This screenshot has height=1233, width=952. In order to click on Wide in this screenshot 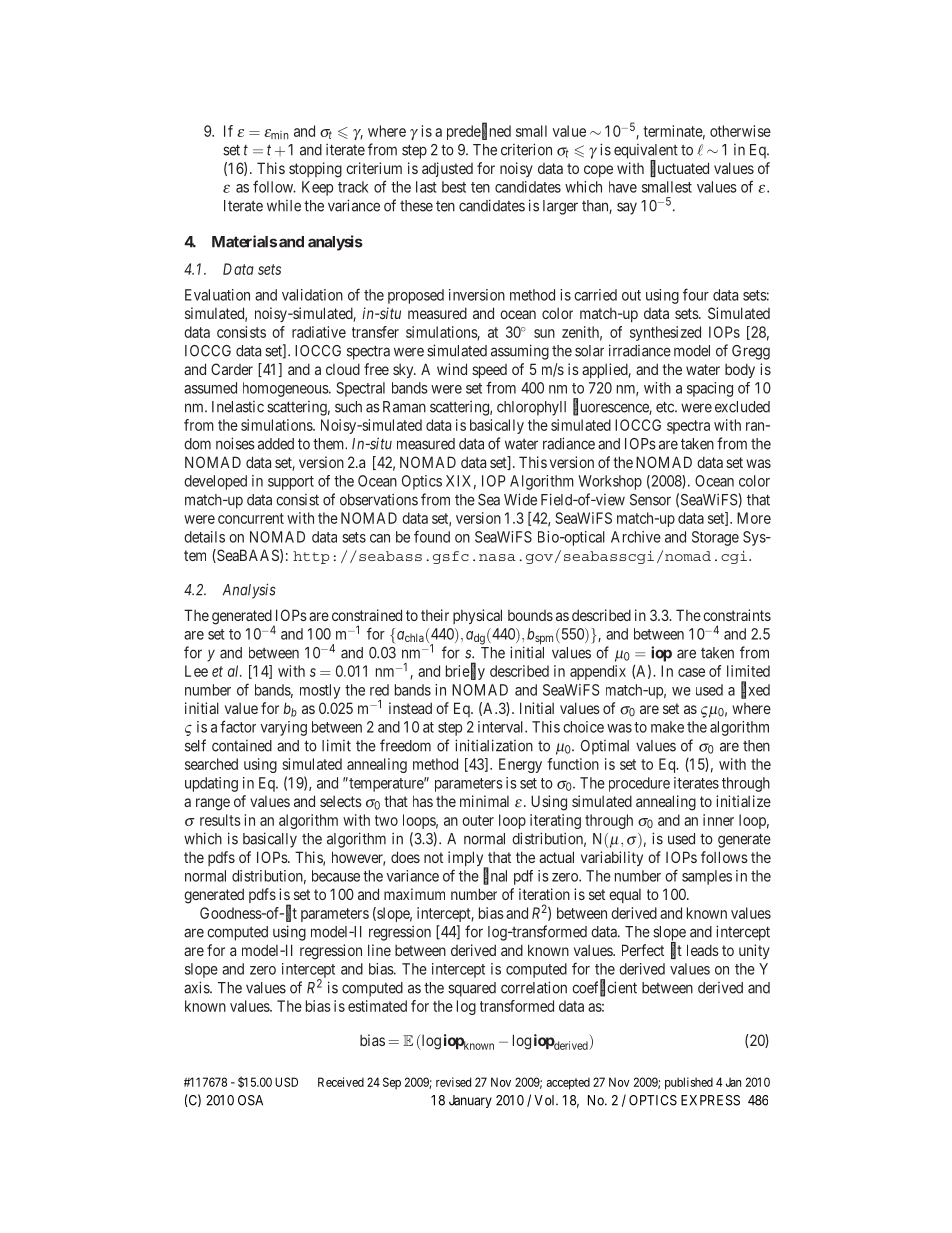, I will do `click(520, 499)`.
